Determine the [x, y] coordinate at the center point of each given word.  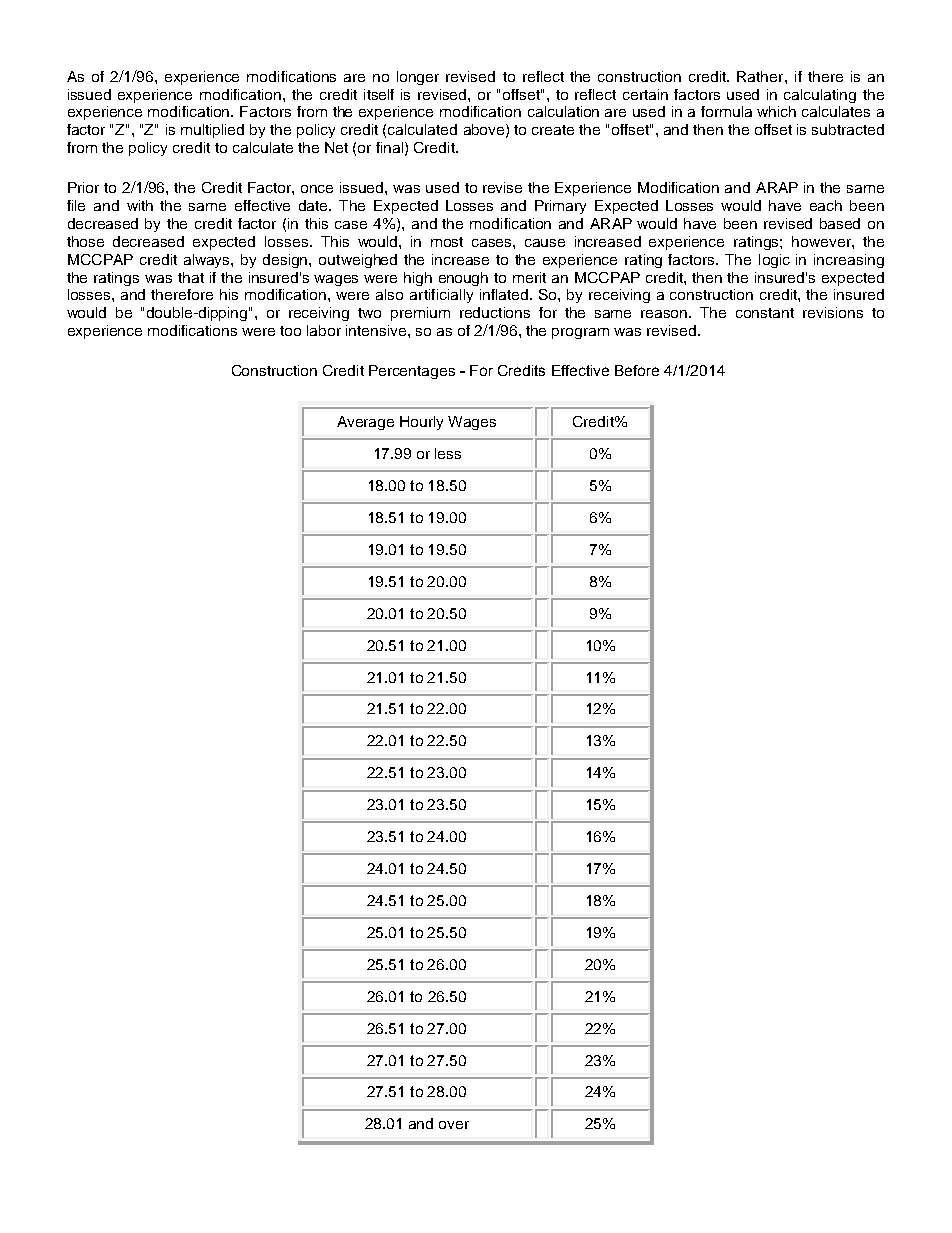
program [580, 333]
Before [637, 370]
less [448, 453]
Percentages [412, 372]
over [454, 1125]
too [290, 331]
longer [418, 78]
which [776, 111]
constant [765, 313]
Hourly [421, 423]
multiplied [212, 131]
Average [365, 423]
